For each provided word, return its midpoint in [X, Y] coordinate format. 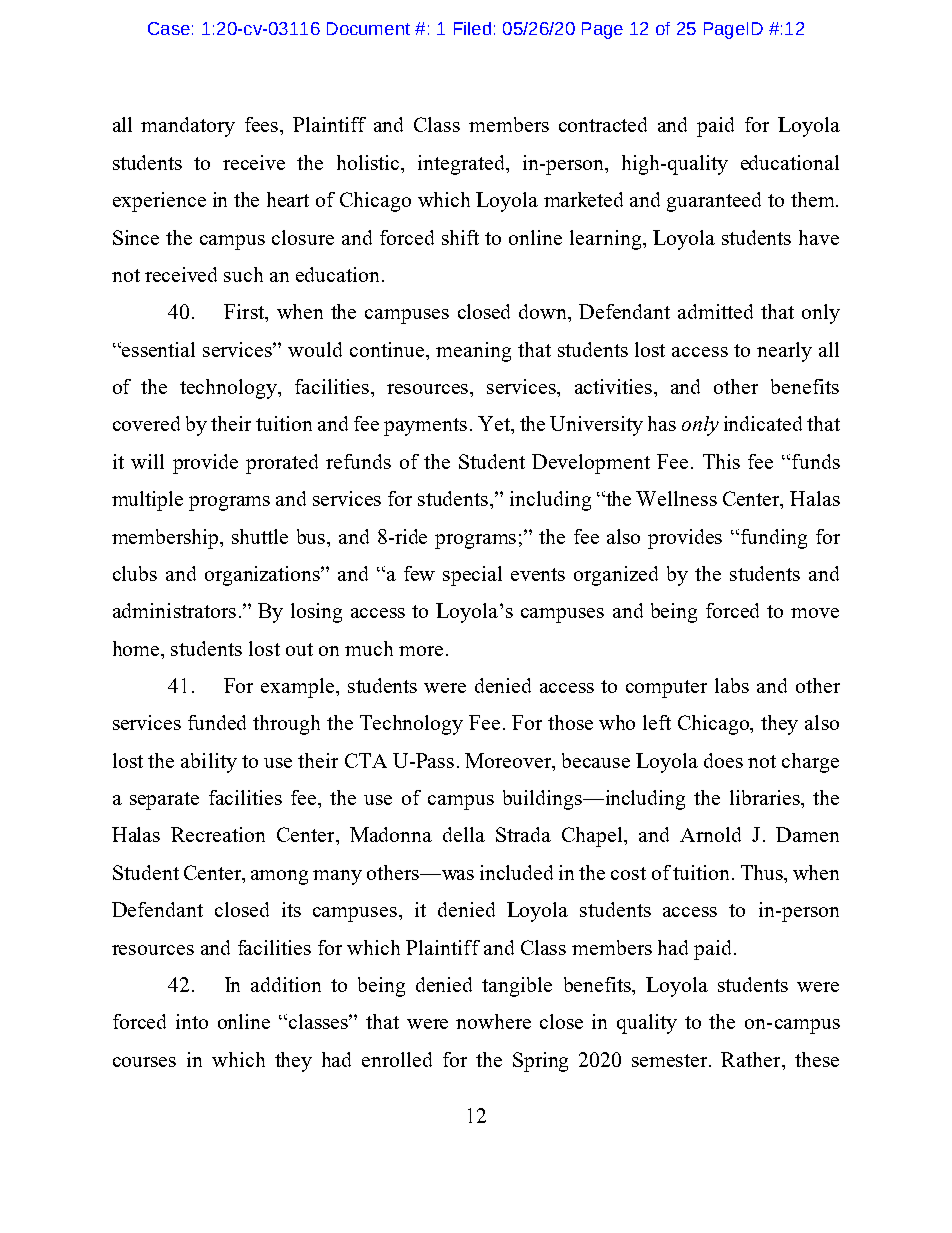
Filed [472, 28]
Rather [752, 1059]
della [464, 834]
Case [169, 28]
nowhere [493, 1021]
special [472, 576]
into [192, 1021]
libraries [766, 797]
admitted [715, 311]
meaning [473, 352]
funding [772, 539]
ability [209, 763]
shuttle [260, 536]
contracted [603, 124]
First [245, 313]
